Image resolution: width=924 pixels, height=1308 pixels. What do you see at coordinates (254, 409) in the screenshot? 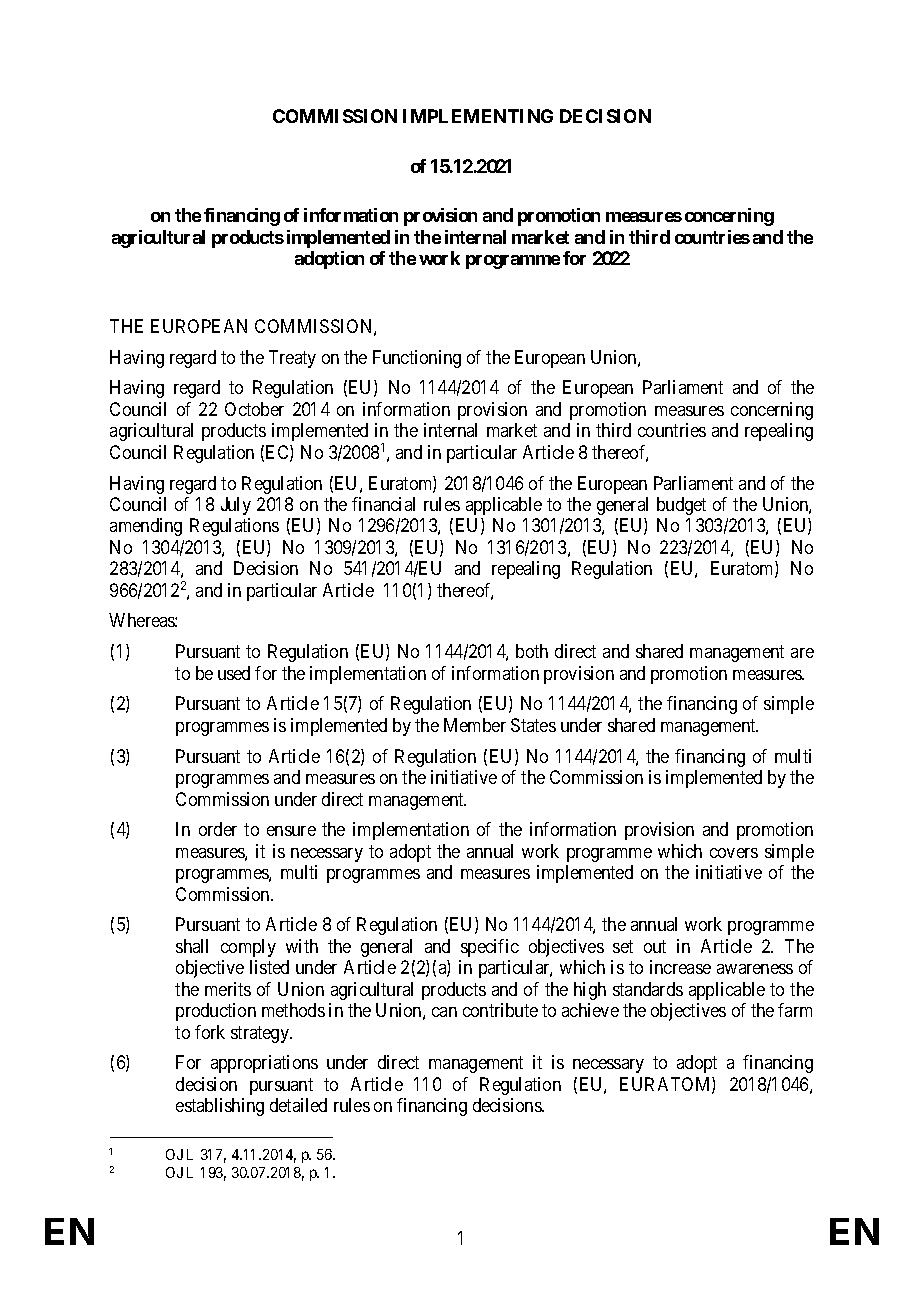
I see `October` at bounding box center [254, 409].
